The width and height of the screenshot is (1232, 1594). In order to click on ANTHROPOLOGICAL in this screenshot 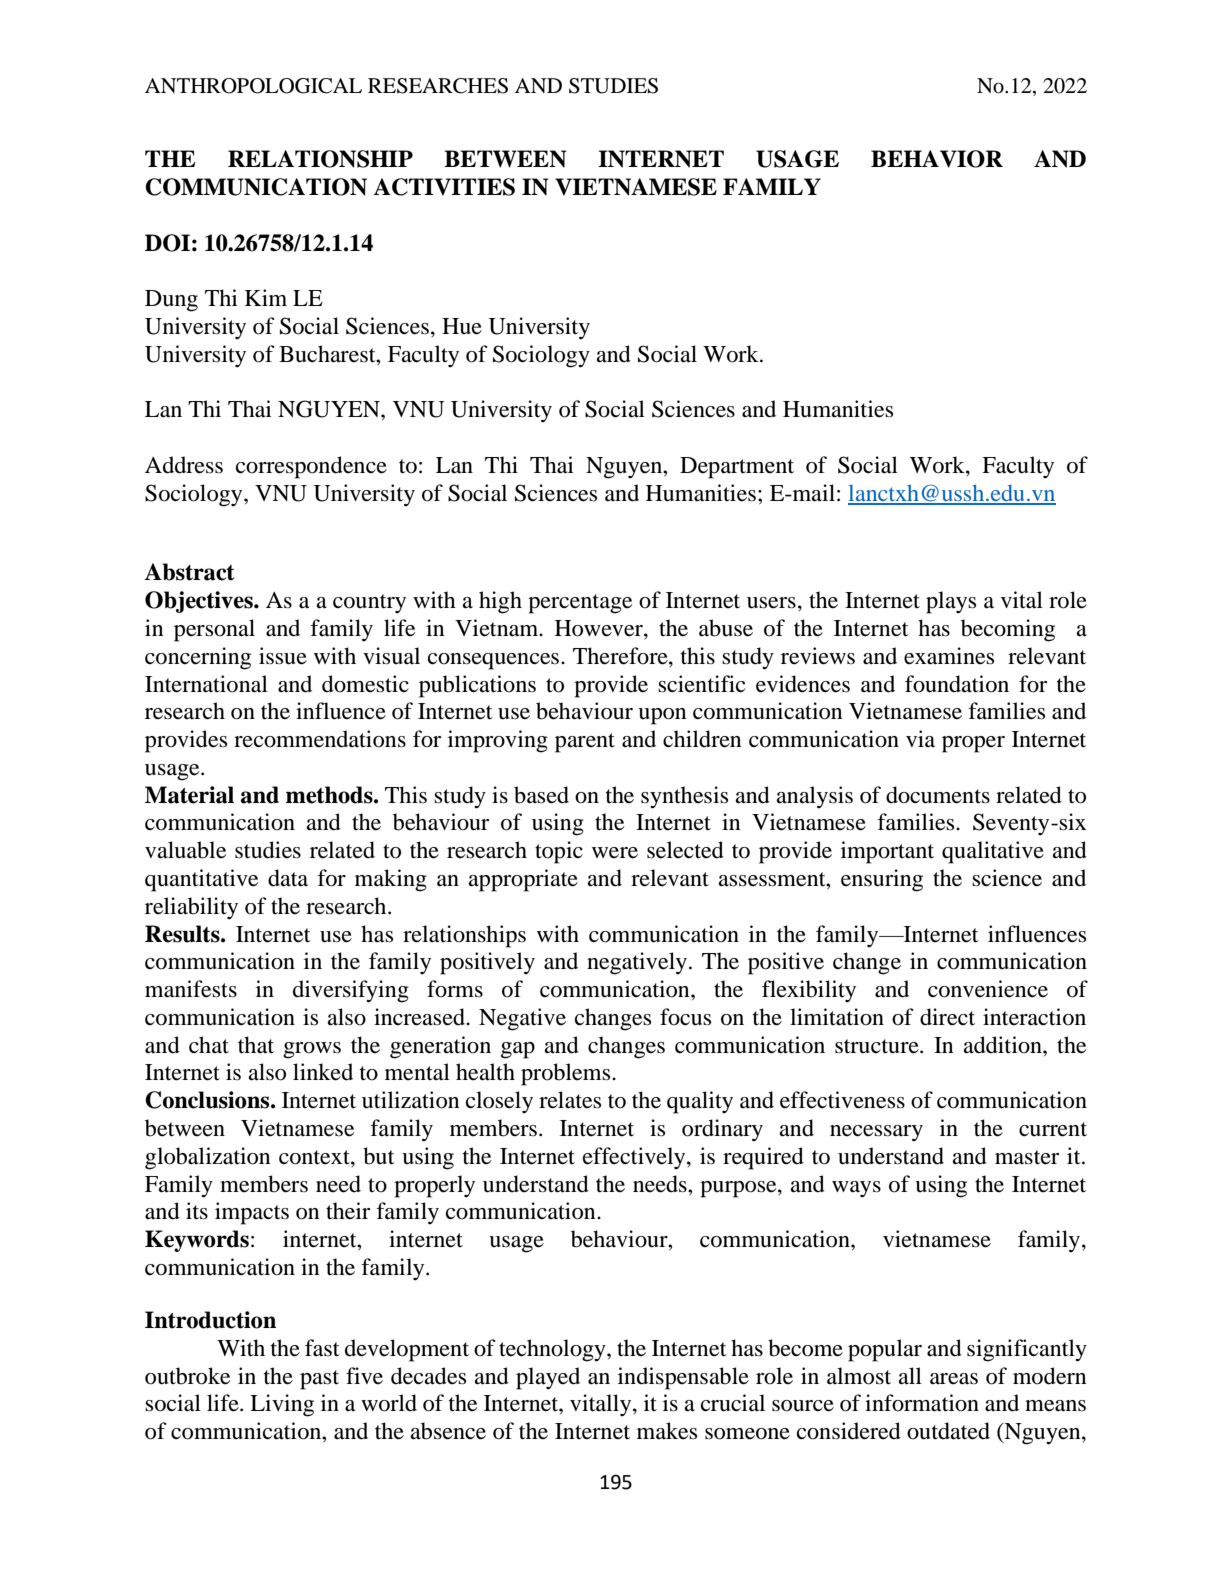, I will do `click(253, 86)`.
